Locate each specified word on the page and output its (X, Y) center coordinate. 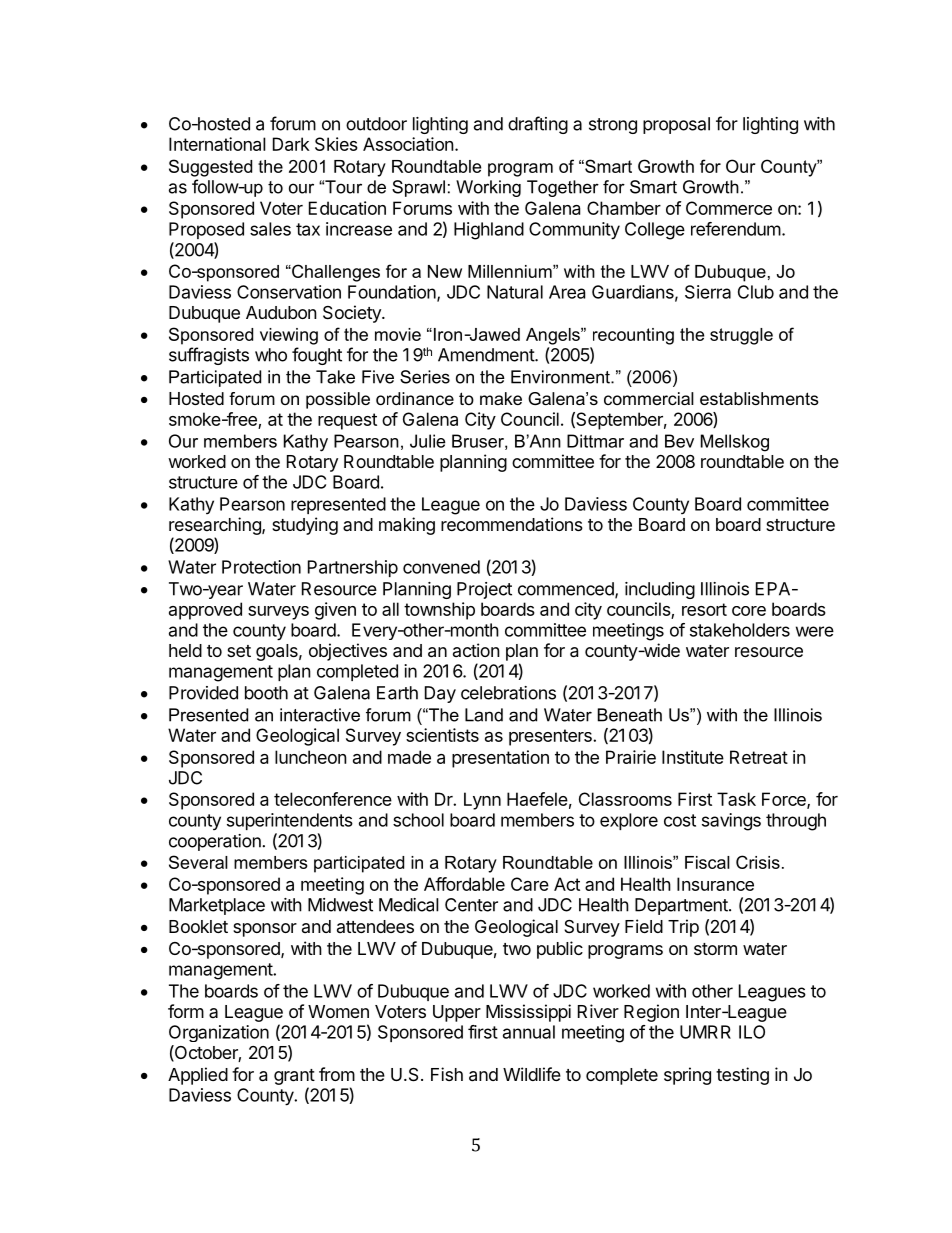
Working (488, 188)
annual (529, 1032)
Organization (219, 1033)
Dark (291, 144)
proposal (676, 125)
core (749, 611)
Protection (261, 567)
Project (484, 590)
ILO (752, 1032)
